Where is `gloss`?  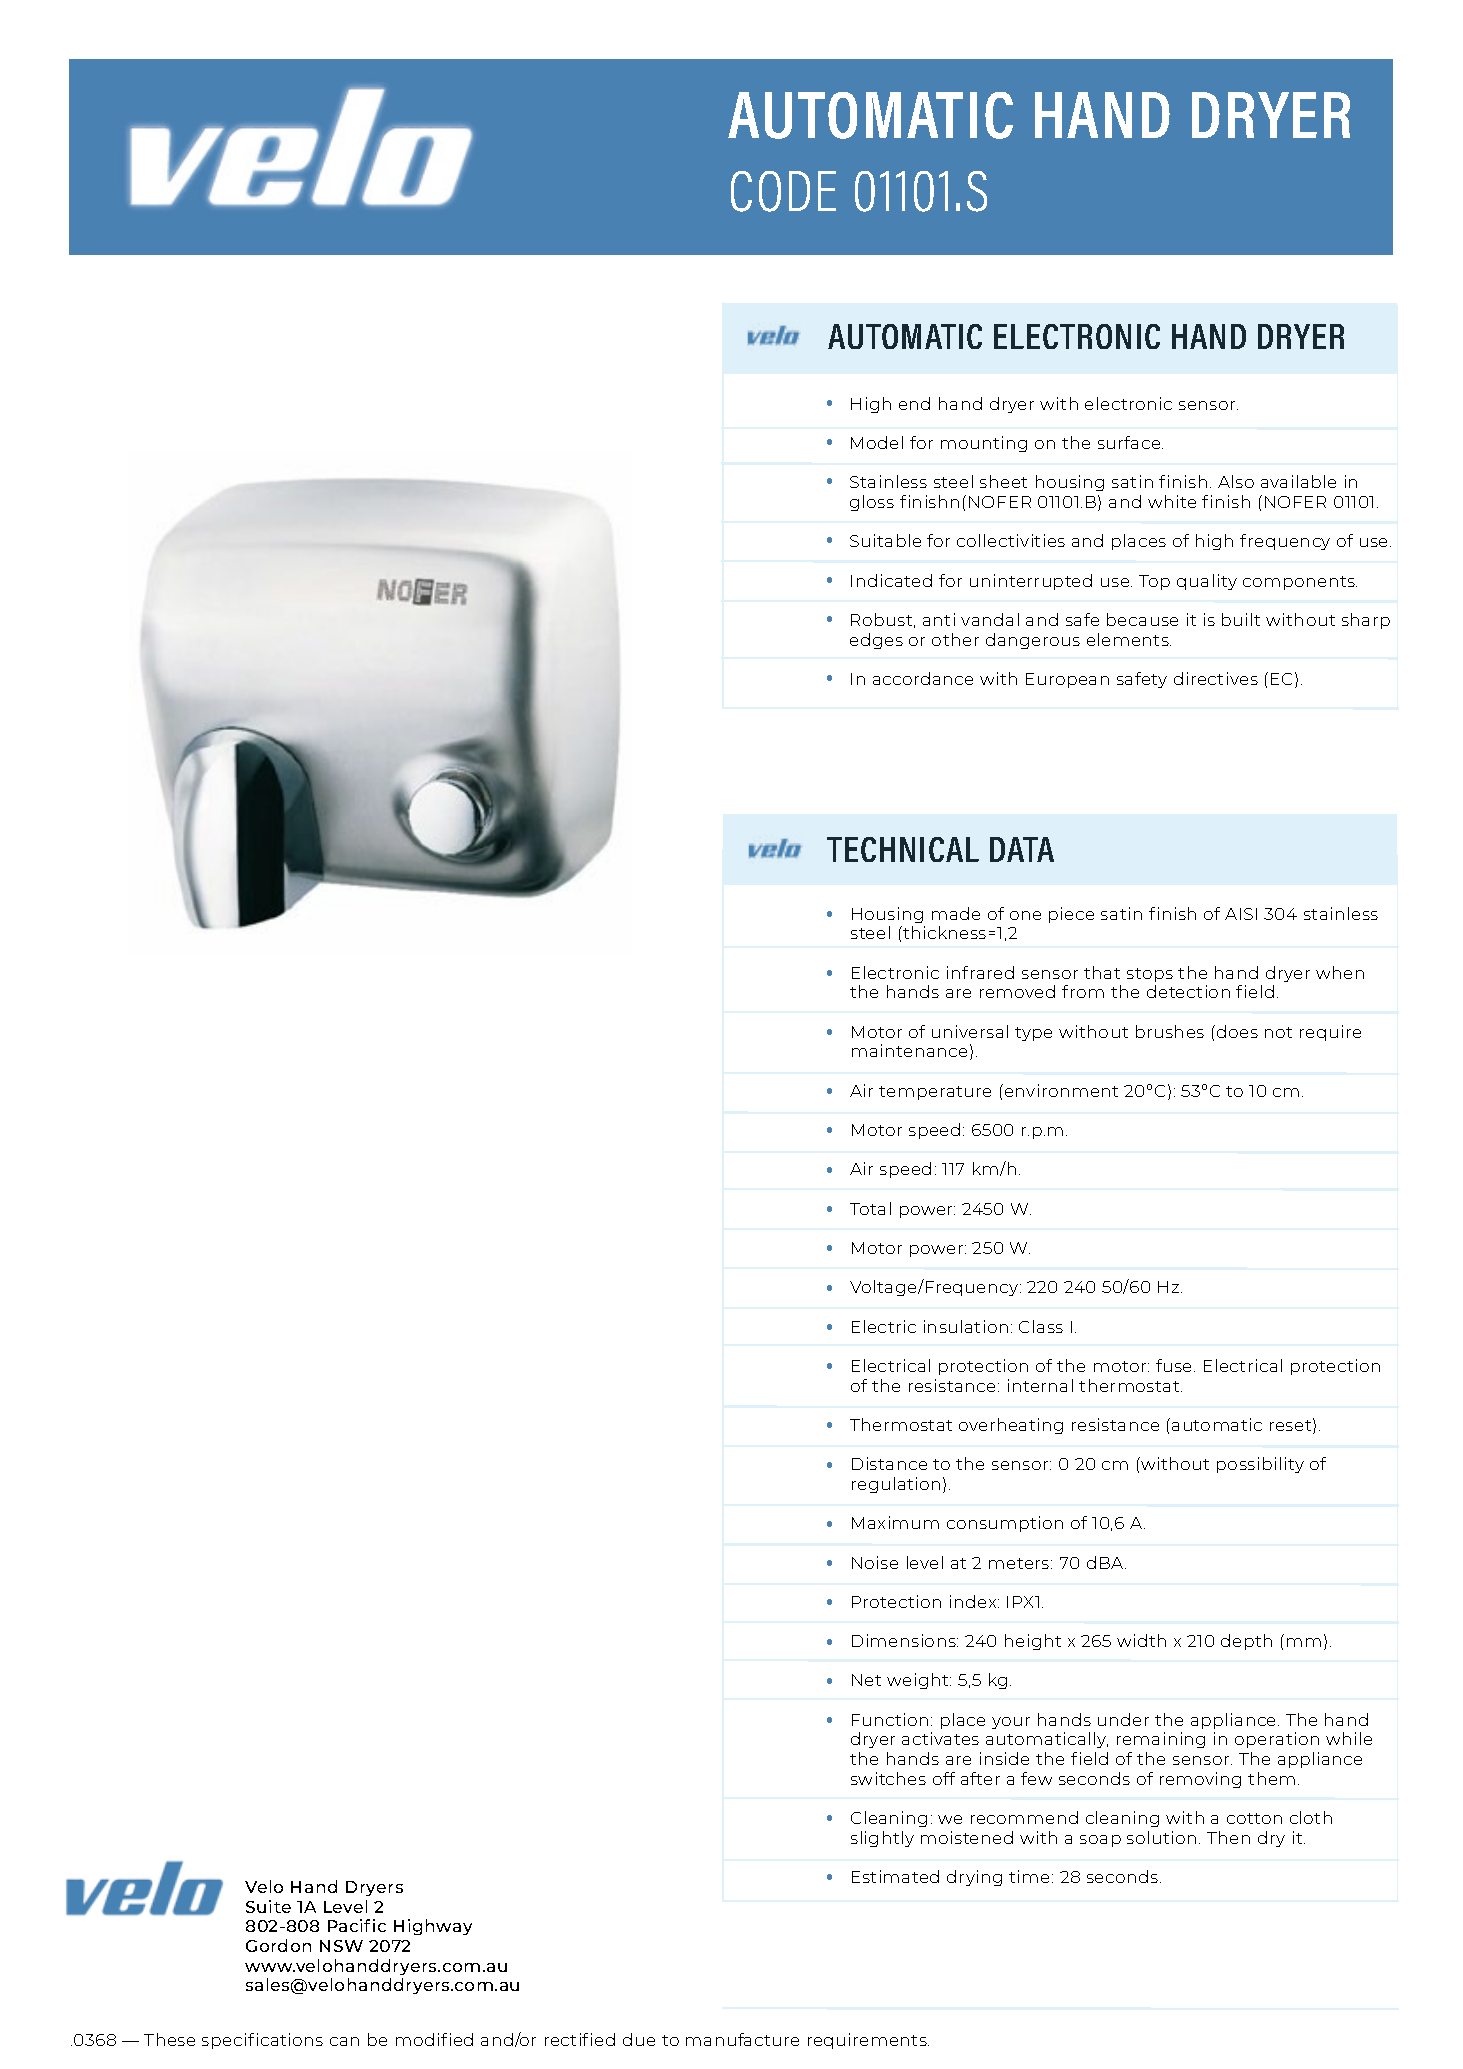
gloss is located at coordinates (872, 503).
